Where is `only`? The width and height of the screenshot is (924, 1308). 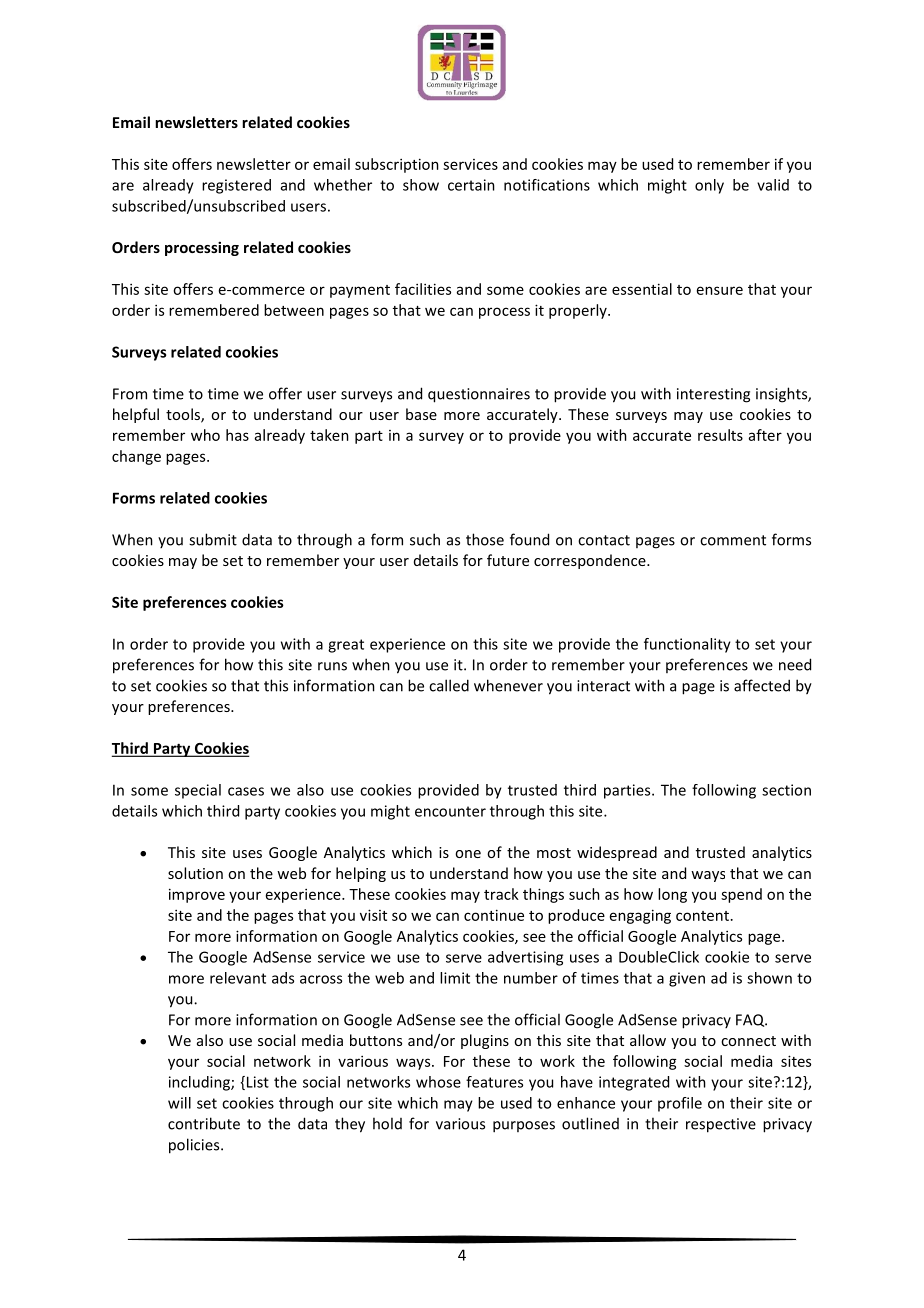
only is located at coordinates (709, 186).
